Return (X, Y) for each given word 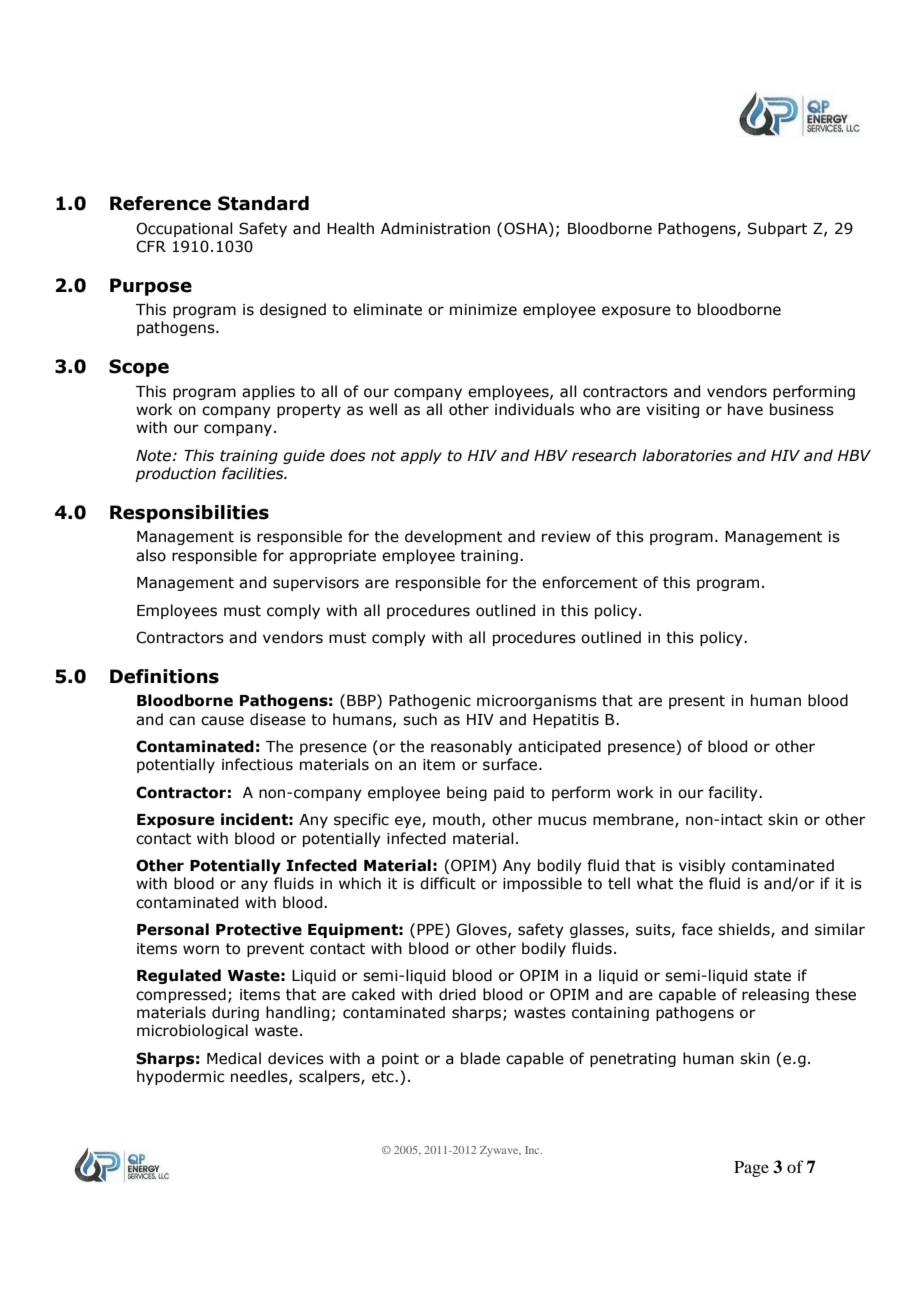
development (453, 537)
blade (480, 1058)
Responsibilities (189, 514)
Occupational (184, 229)
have (745, 409)
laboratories (687, 455)
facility (734, 793)
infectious (257, 764)
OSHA (527, 228)
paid (509, 793)
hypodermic (180, 1077)
